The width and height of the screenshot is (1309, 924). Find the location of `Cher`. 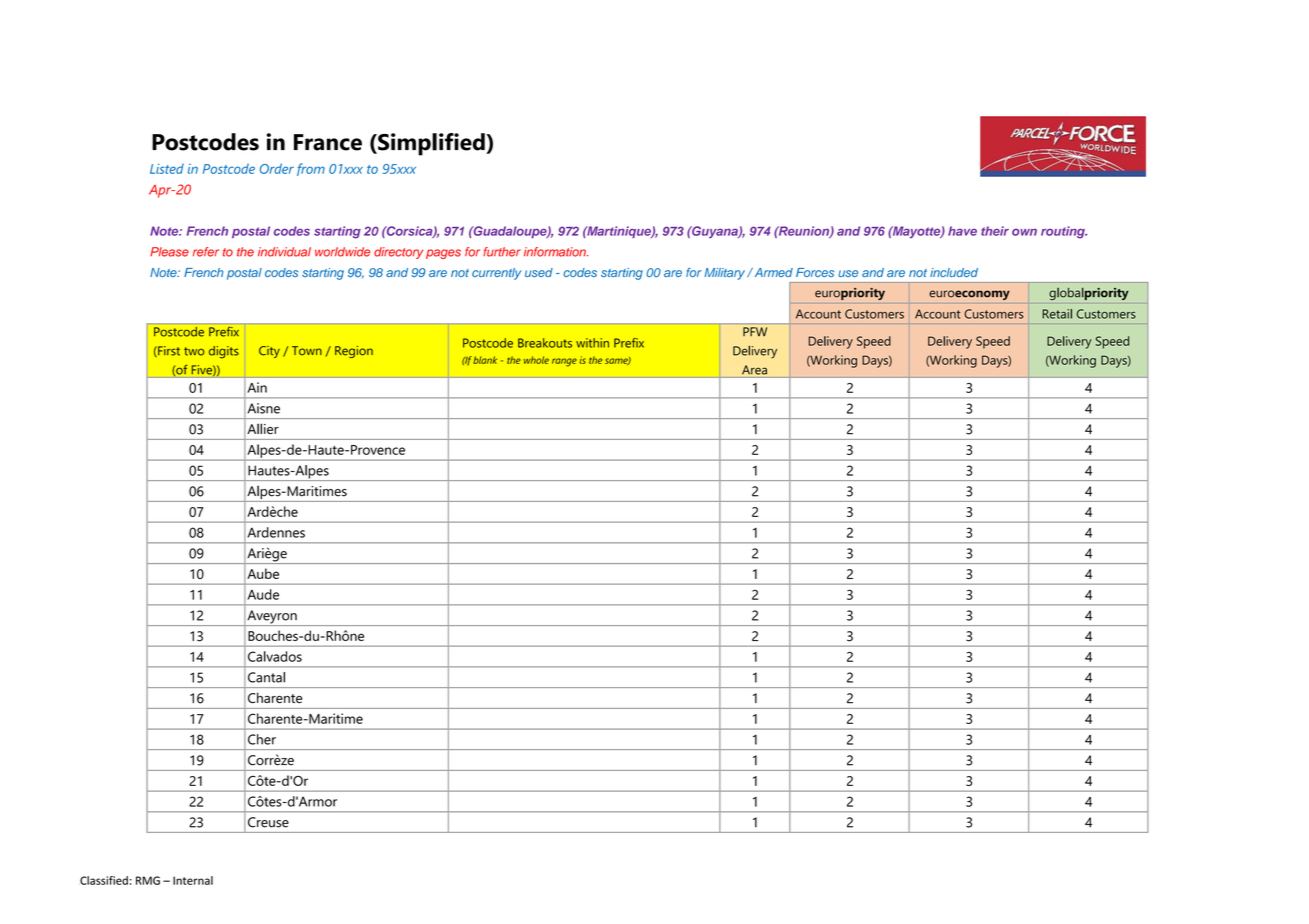

Cher is located at coordinates (262, 739).
